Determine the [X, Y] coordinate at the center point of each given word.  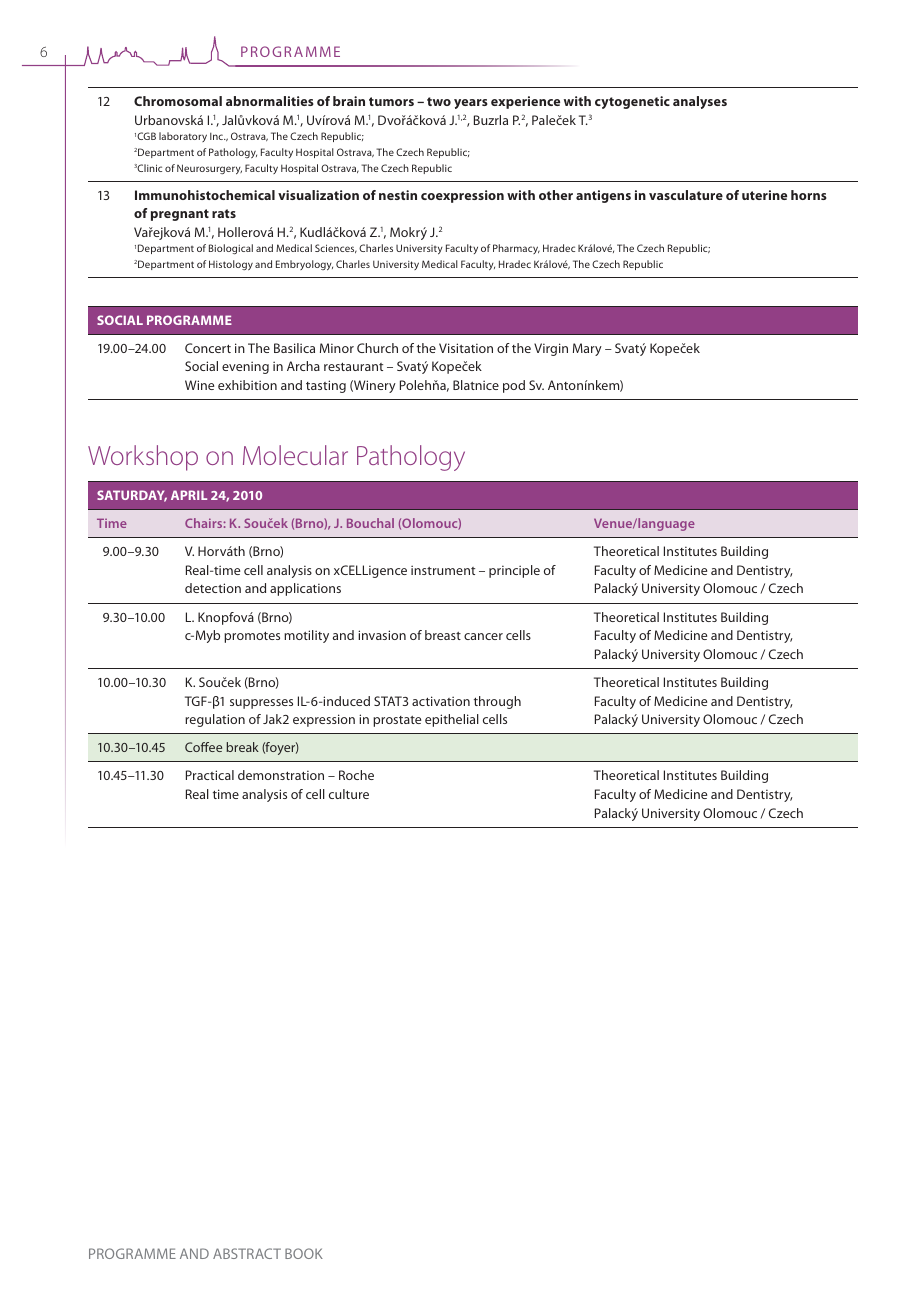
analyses [700, 102]
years [471, 104]
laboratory [183, 137]
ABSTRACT [247, 1253]
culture [349, 794]
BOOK [304, 1253]
